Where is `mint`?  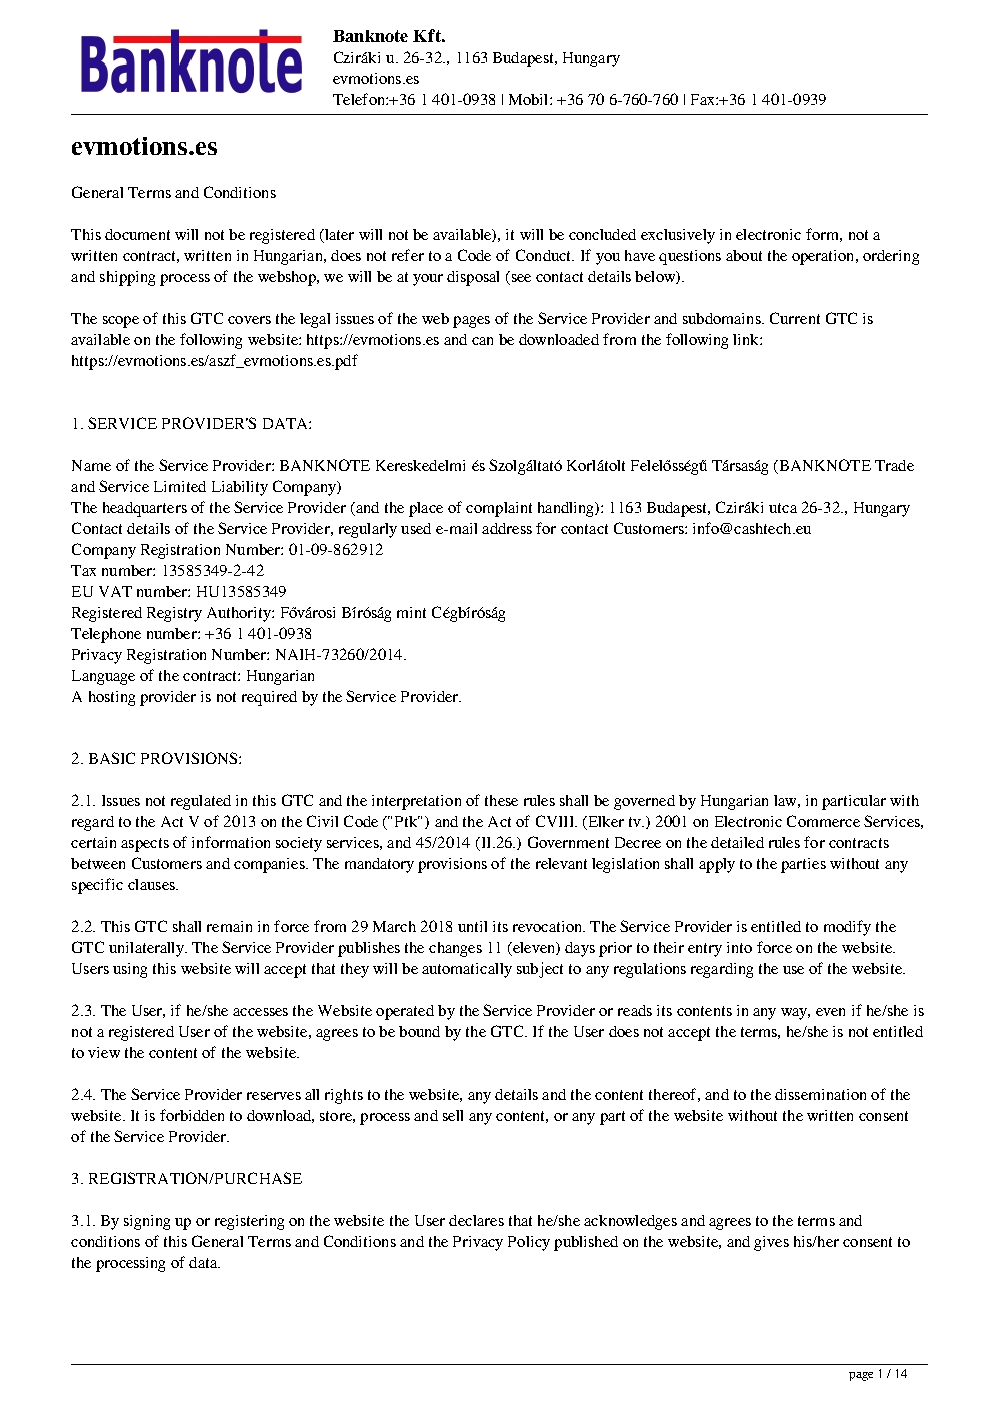 mint is located at coordinates (411, 612).
